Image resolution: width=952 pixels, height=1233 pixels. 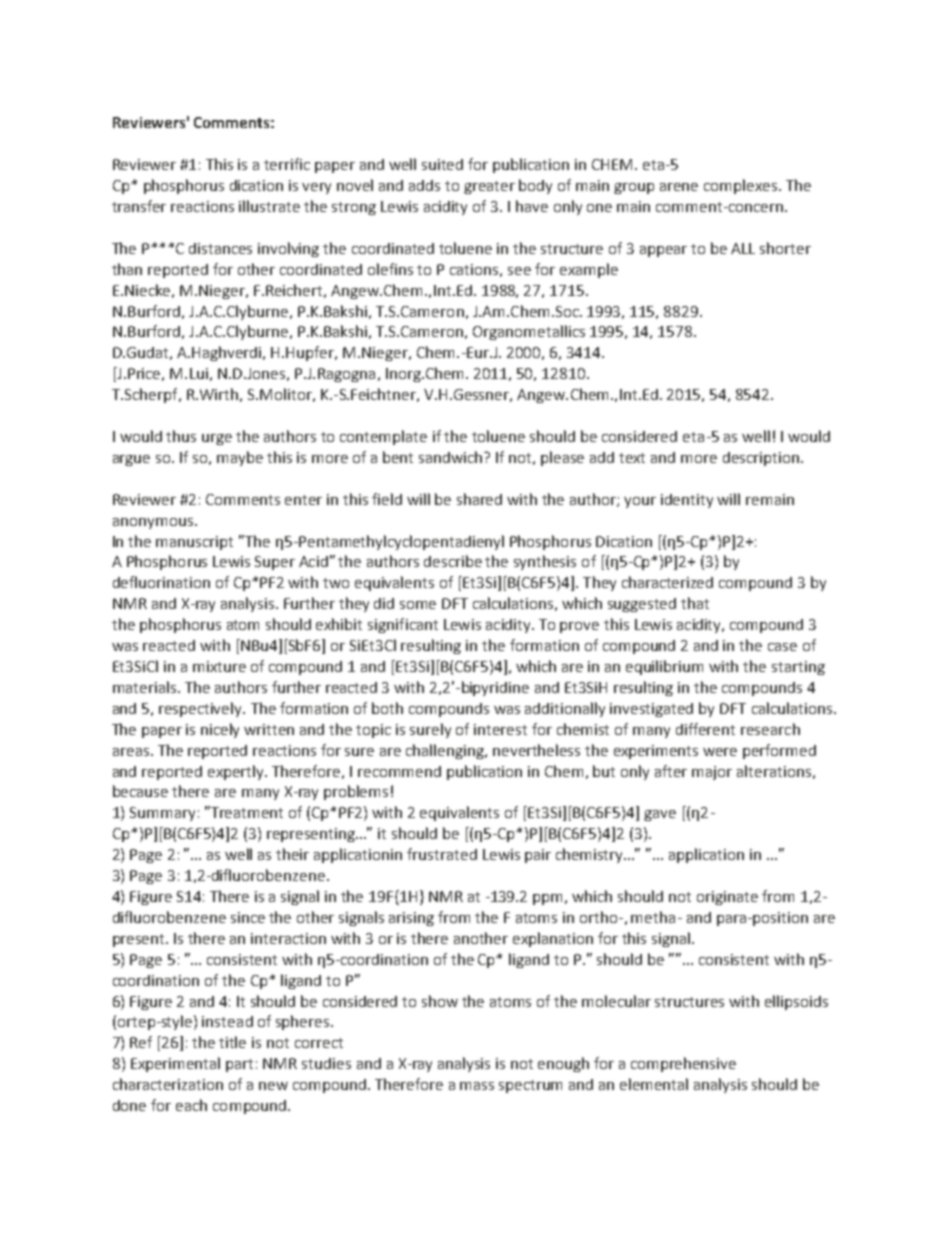 What do you see at coordinates (175, 1064) in the image?
I see `Experimental` at bounding box center [175, 1064].
